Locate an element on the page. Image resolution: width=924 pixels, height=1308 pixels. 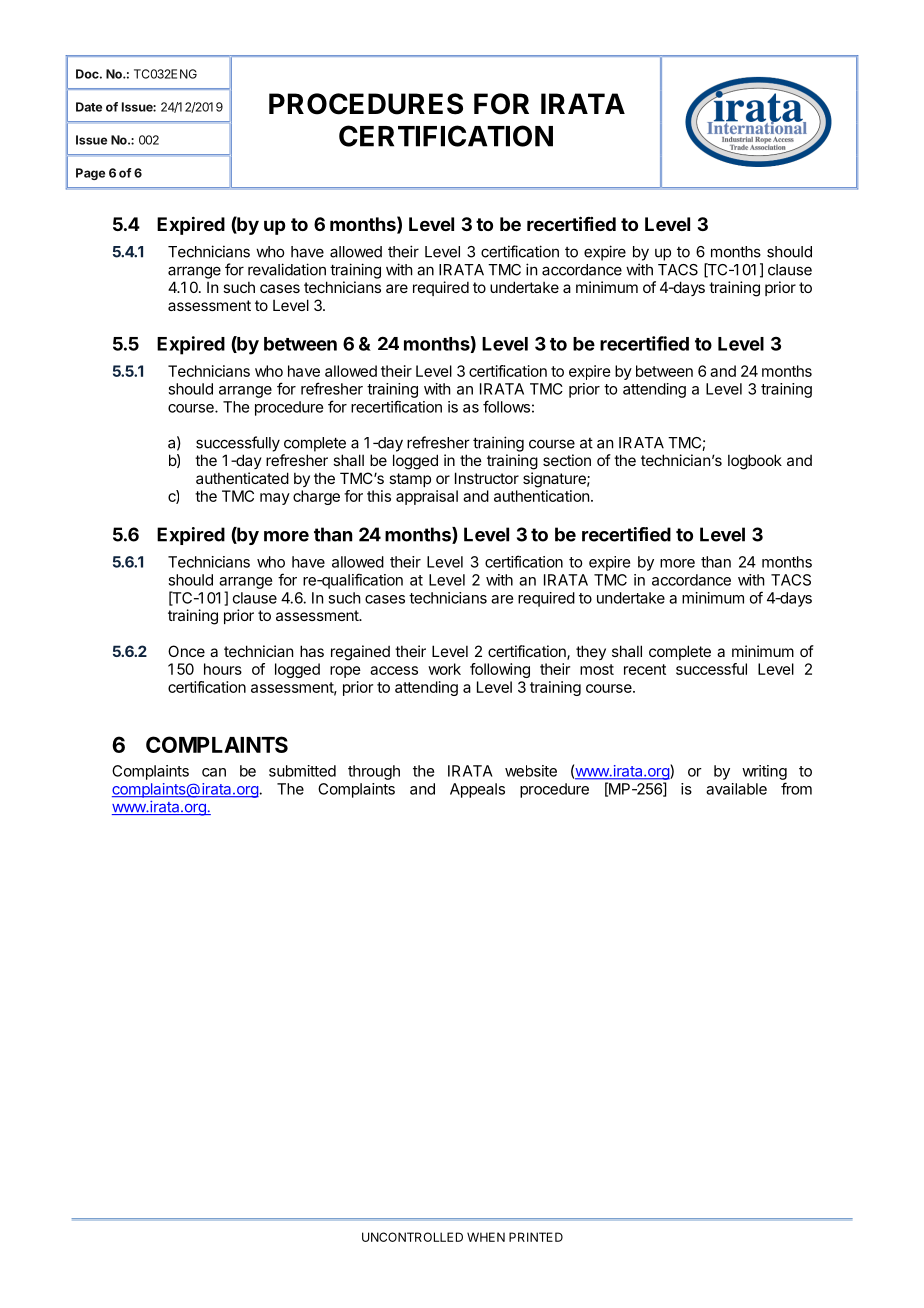
Once is located at coordinates (186, 651).
